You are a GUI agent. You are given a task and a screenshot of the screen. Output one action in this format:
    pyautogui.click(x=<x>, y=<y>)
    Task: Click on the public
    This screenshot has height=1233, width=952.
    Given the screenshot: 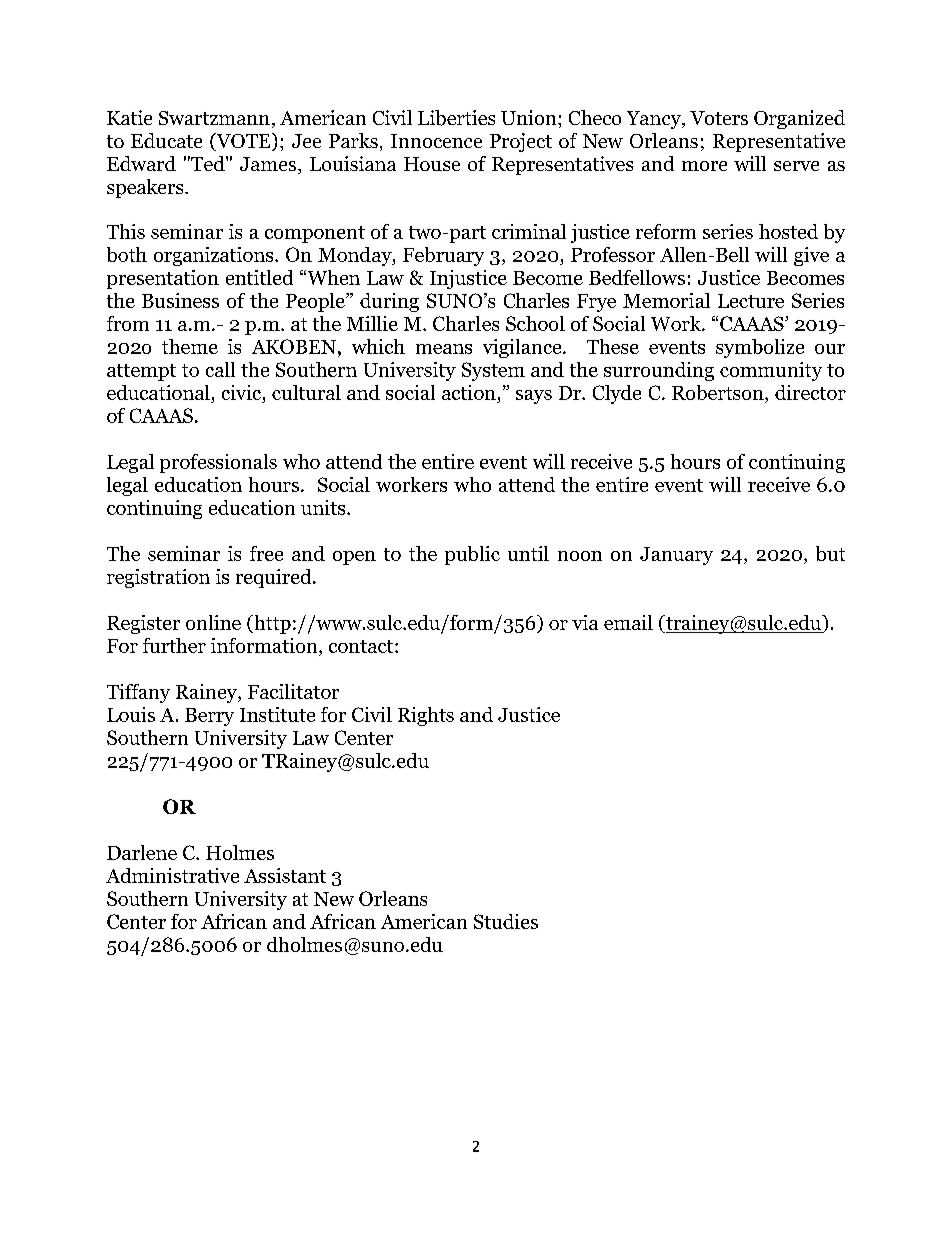 What is the action you would take?
    pyautogui.click(x=472, y=555)
